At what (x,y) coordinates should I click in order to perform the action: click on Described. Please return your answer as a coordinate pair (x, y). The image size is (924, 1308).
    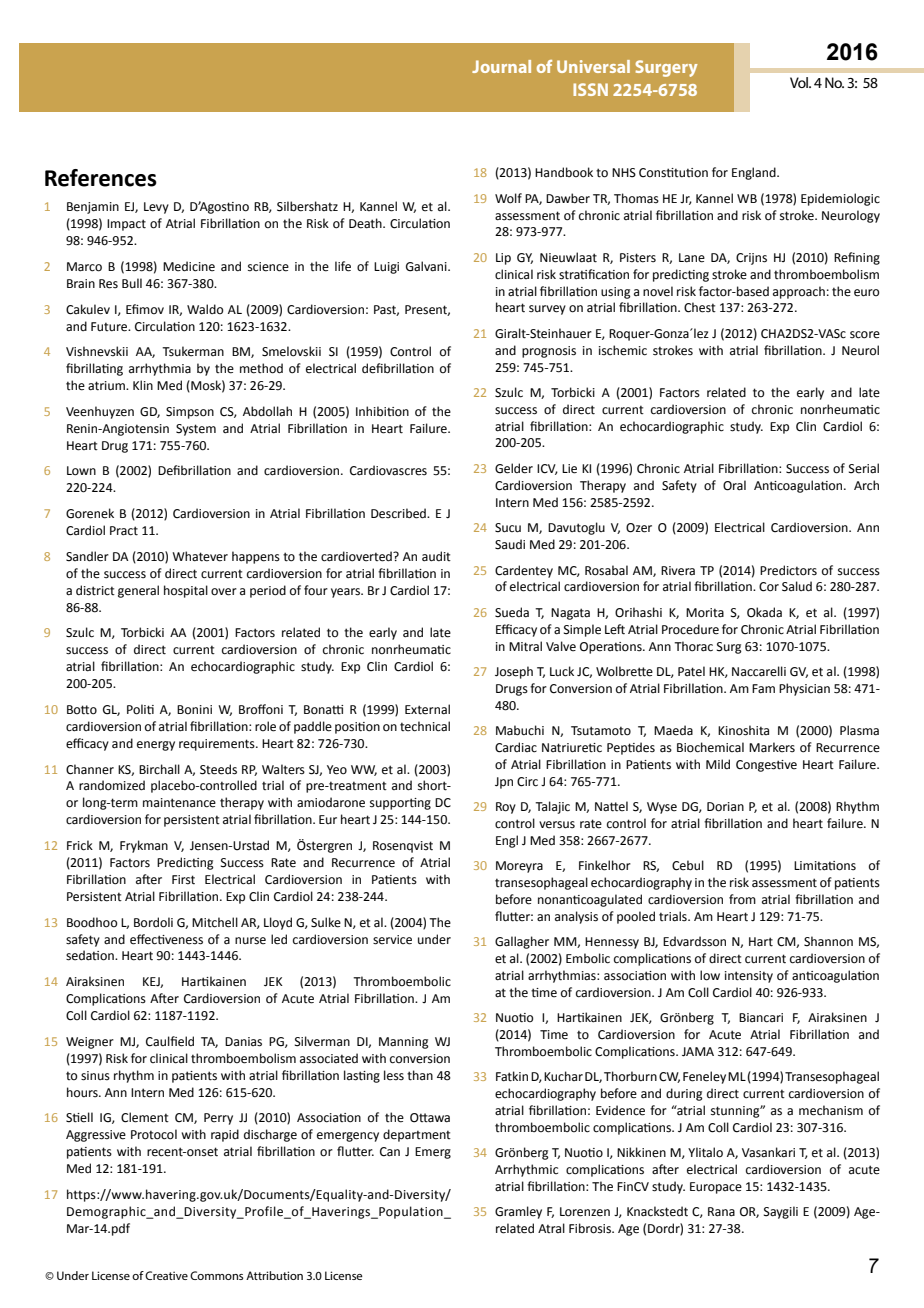
    Looking at the image, I should click on (399, 513).
